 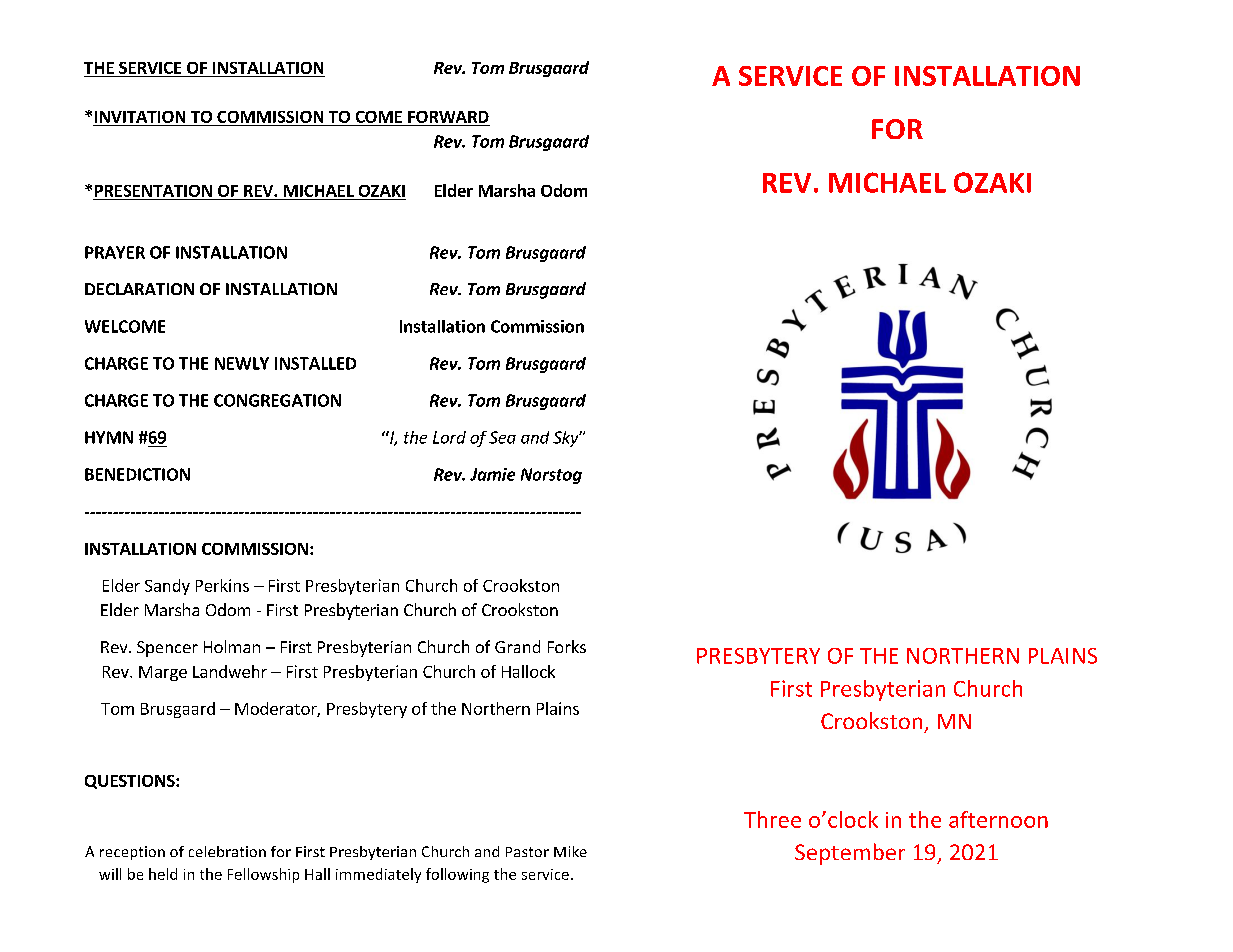 What do you see at coordinates (517, 646) in the screenshot?
I see `Grand` at bounding box center [517, 646].
